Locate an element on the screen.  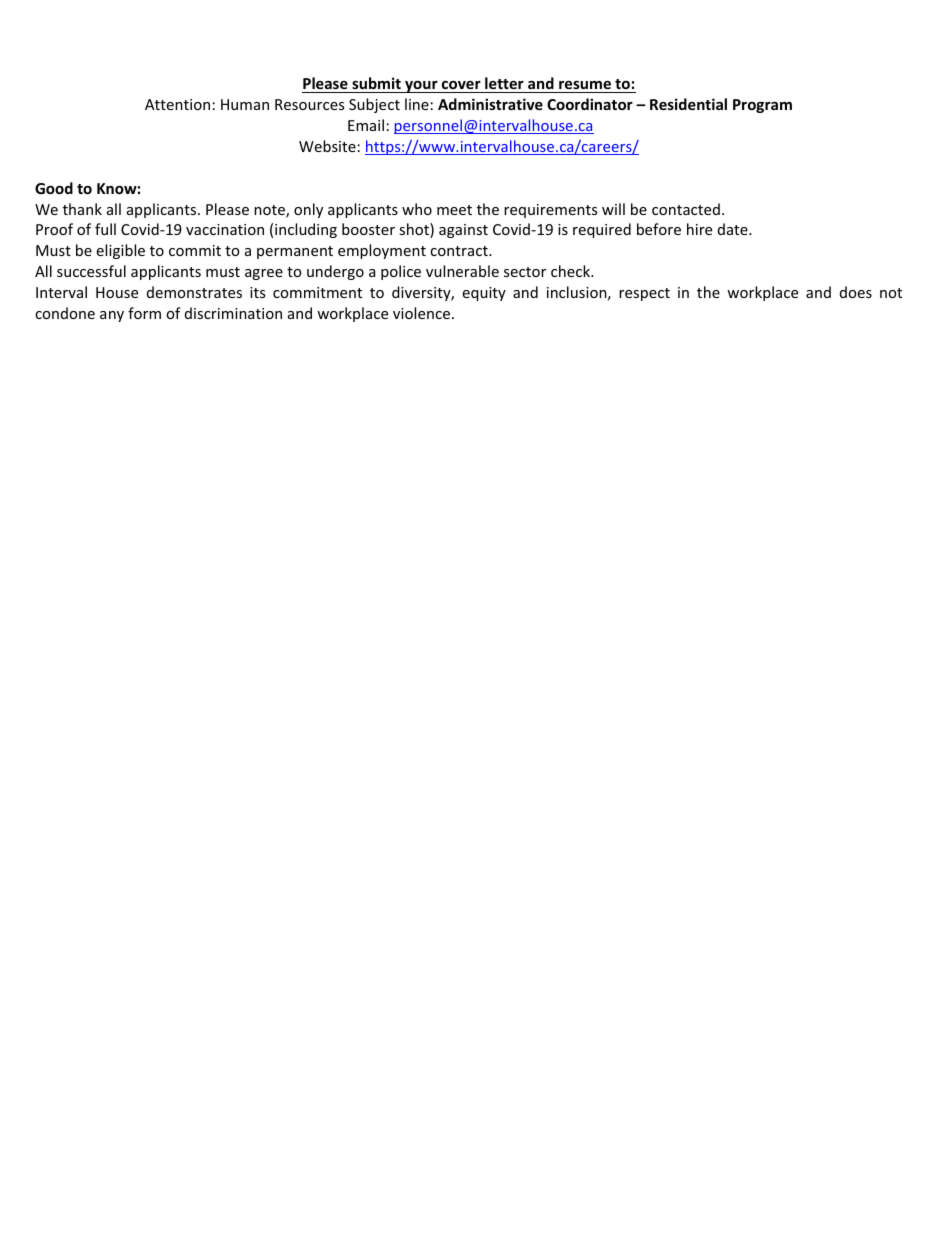
Program is located at coordinates (762, 106).
